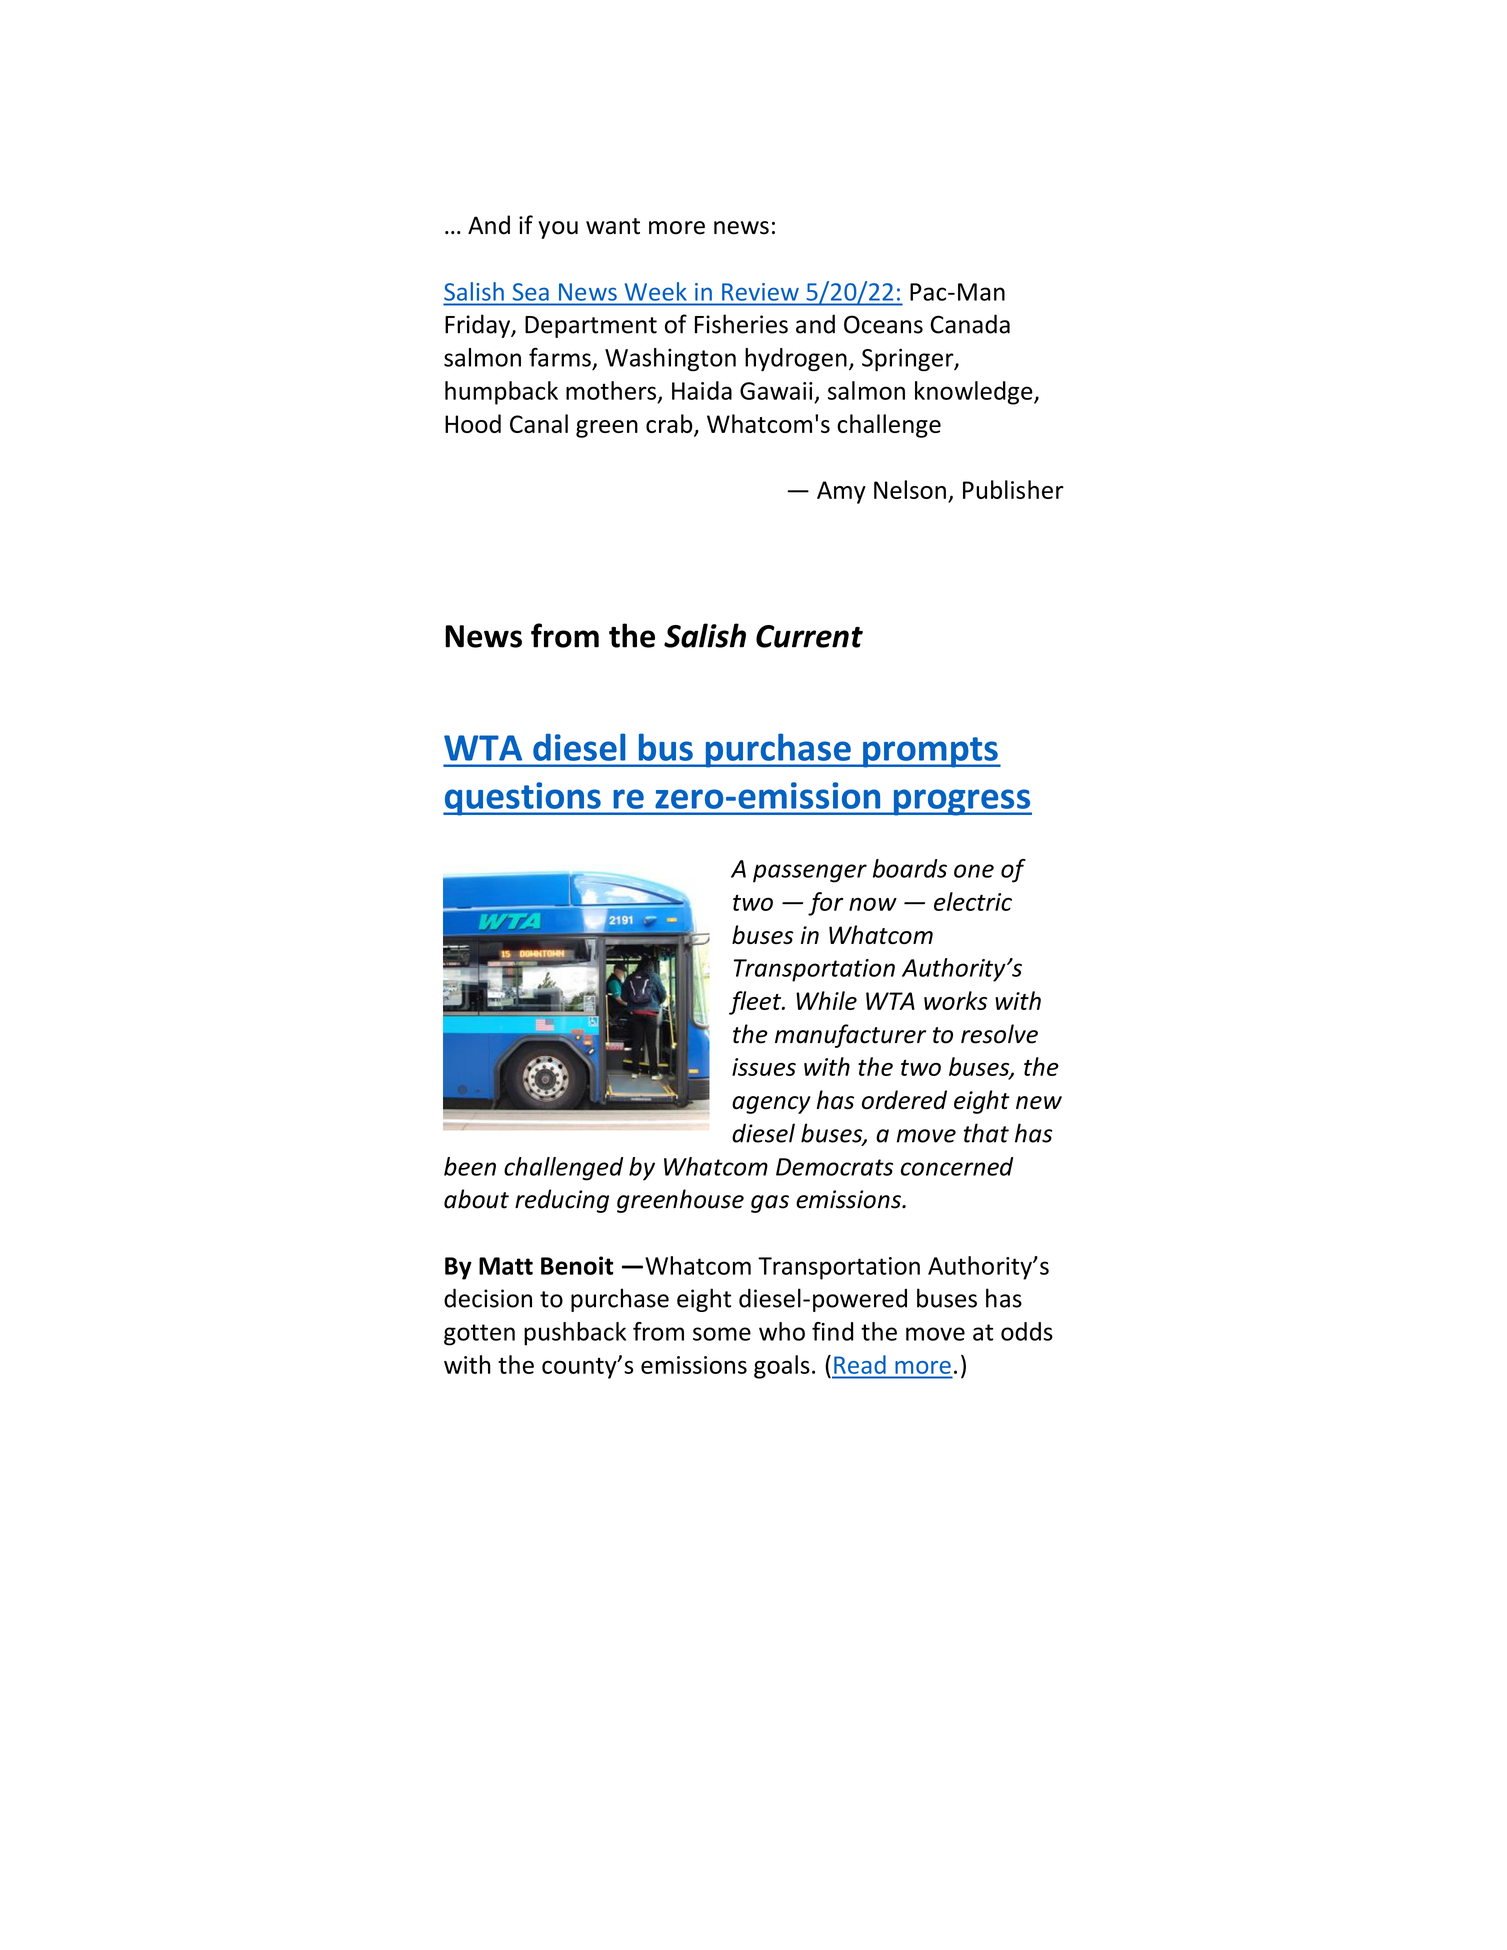  I want to click on Canada, so click(970, 324).
